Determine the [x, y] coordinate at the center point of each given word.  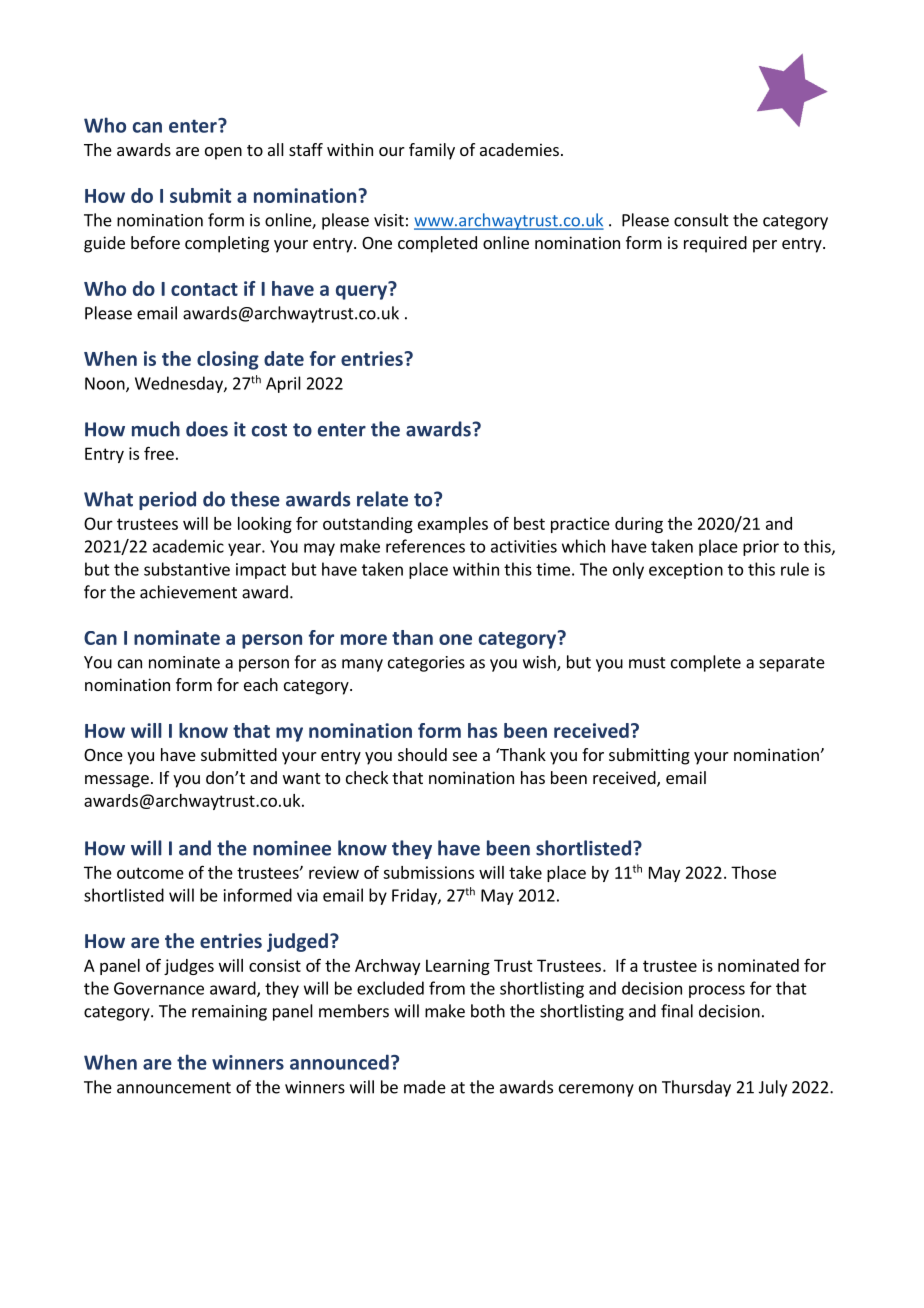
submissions [428, 872]
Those [753, 872]
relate [382, 499]
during [639, 525]
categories [426, 664]
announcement [174, 1088]
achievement [188, 592]
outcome [150, 873]
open [223, 153]
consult [701, 220]
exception [686, 571]
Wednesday [180, 384]
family [432, 151]
